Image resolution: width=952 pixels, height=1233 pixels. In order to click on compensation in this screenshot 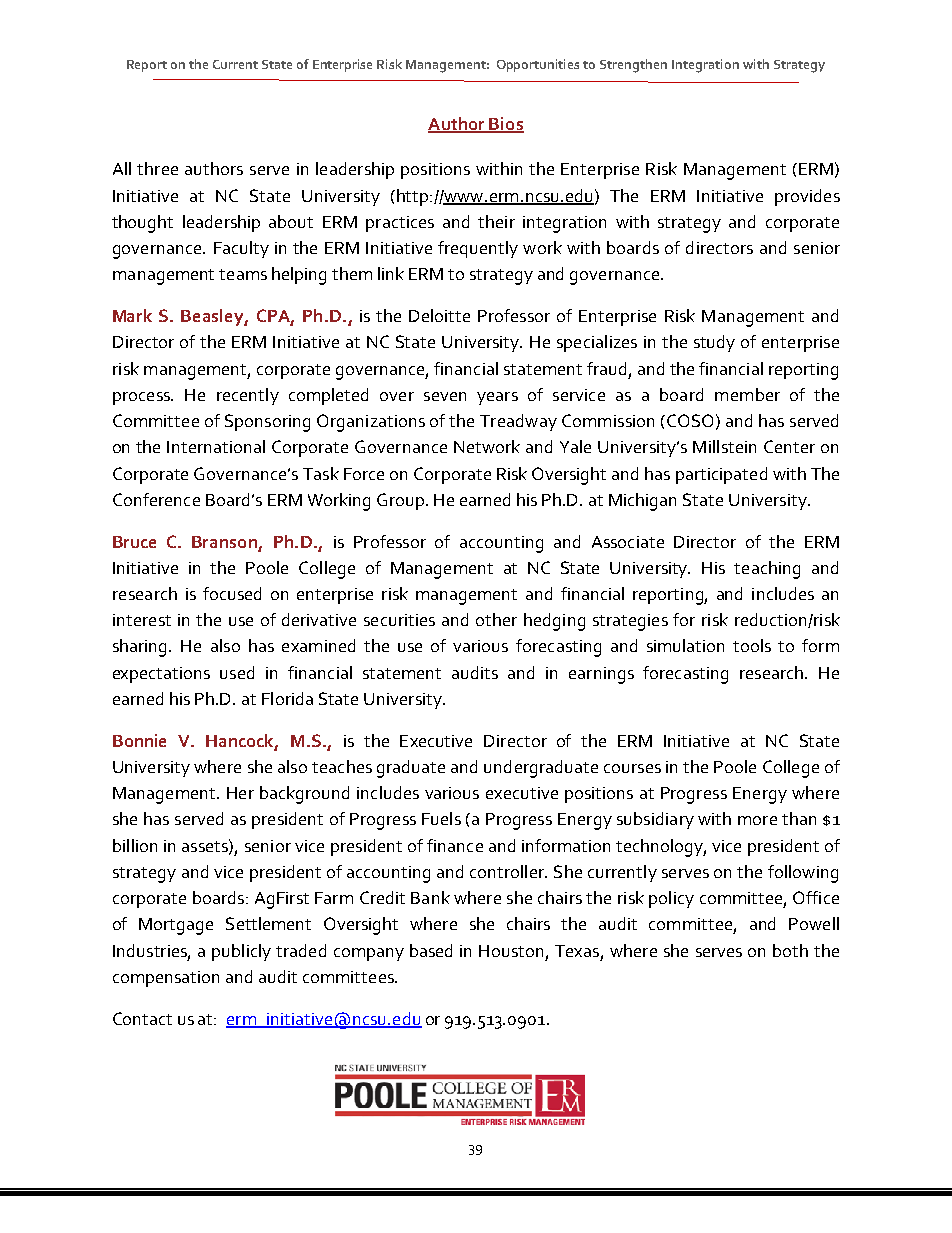, I will do `click(166, 979)`.
